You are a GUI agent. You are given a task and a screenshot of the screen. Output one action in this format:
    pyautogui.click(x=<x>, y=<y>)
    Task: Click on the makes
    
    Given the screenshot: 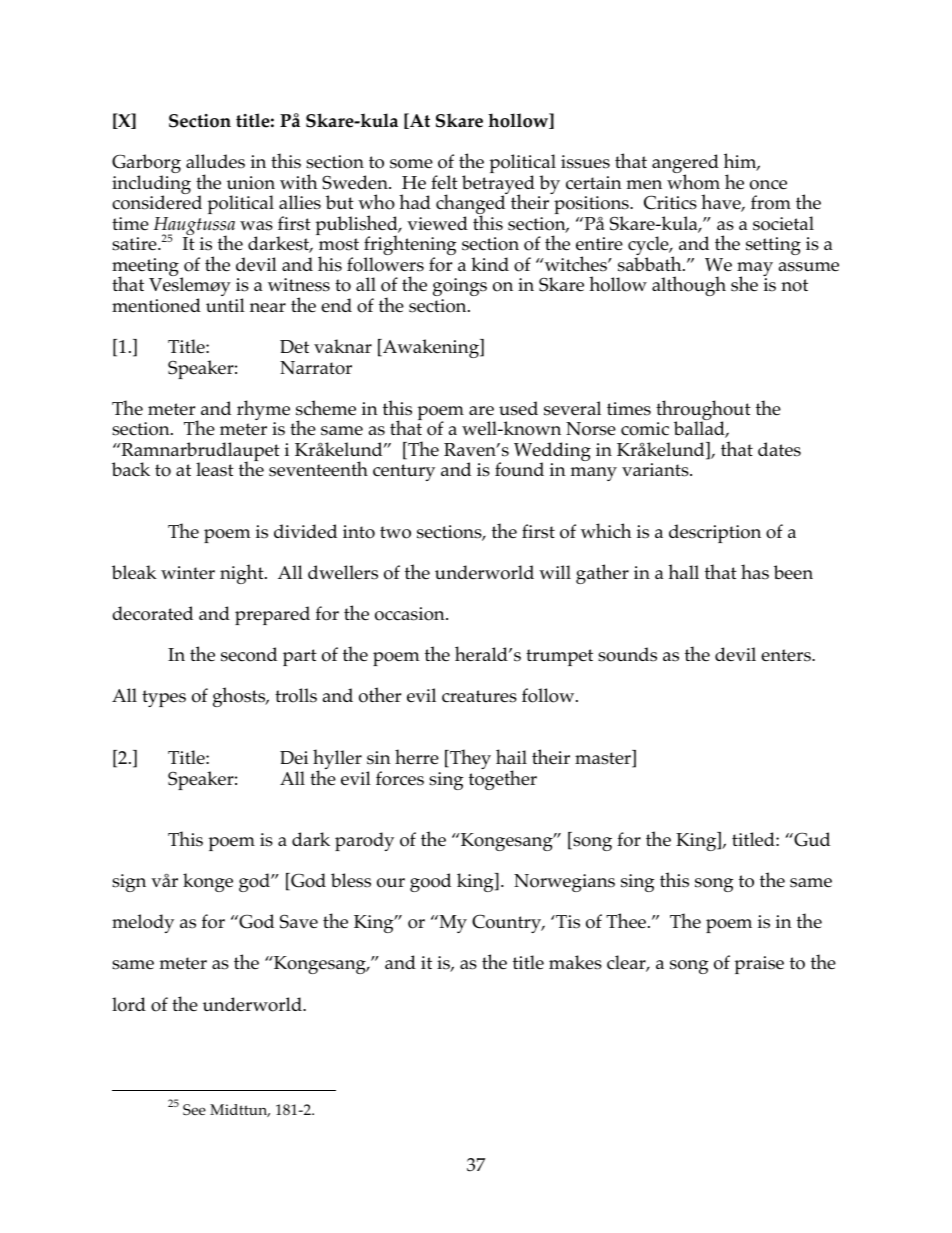 What is the action you would take?
    pyautogui.click(x=575, y=962)
